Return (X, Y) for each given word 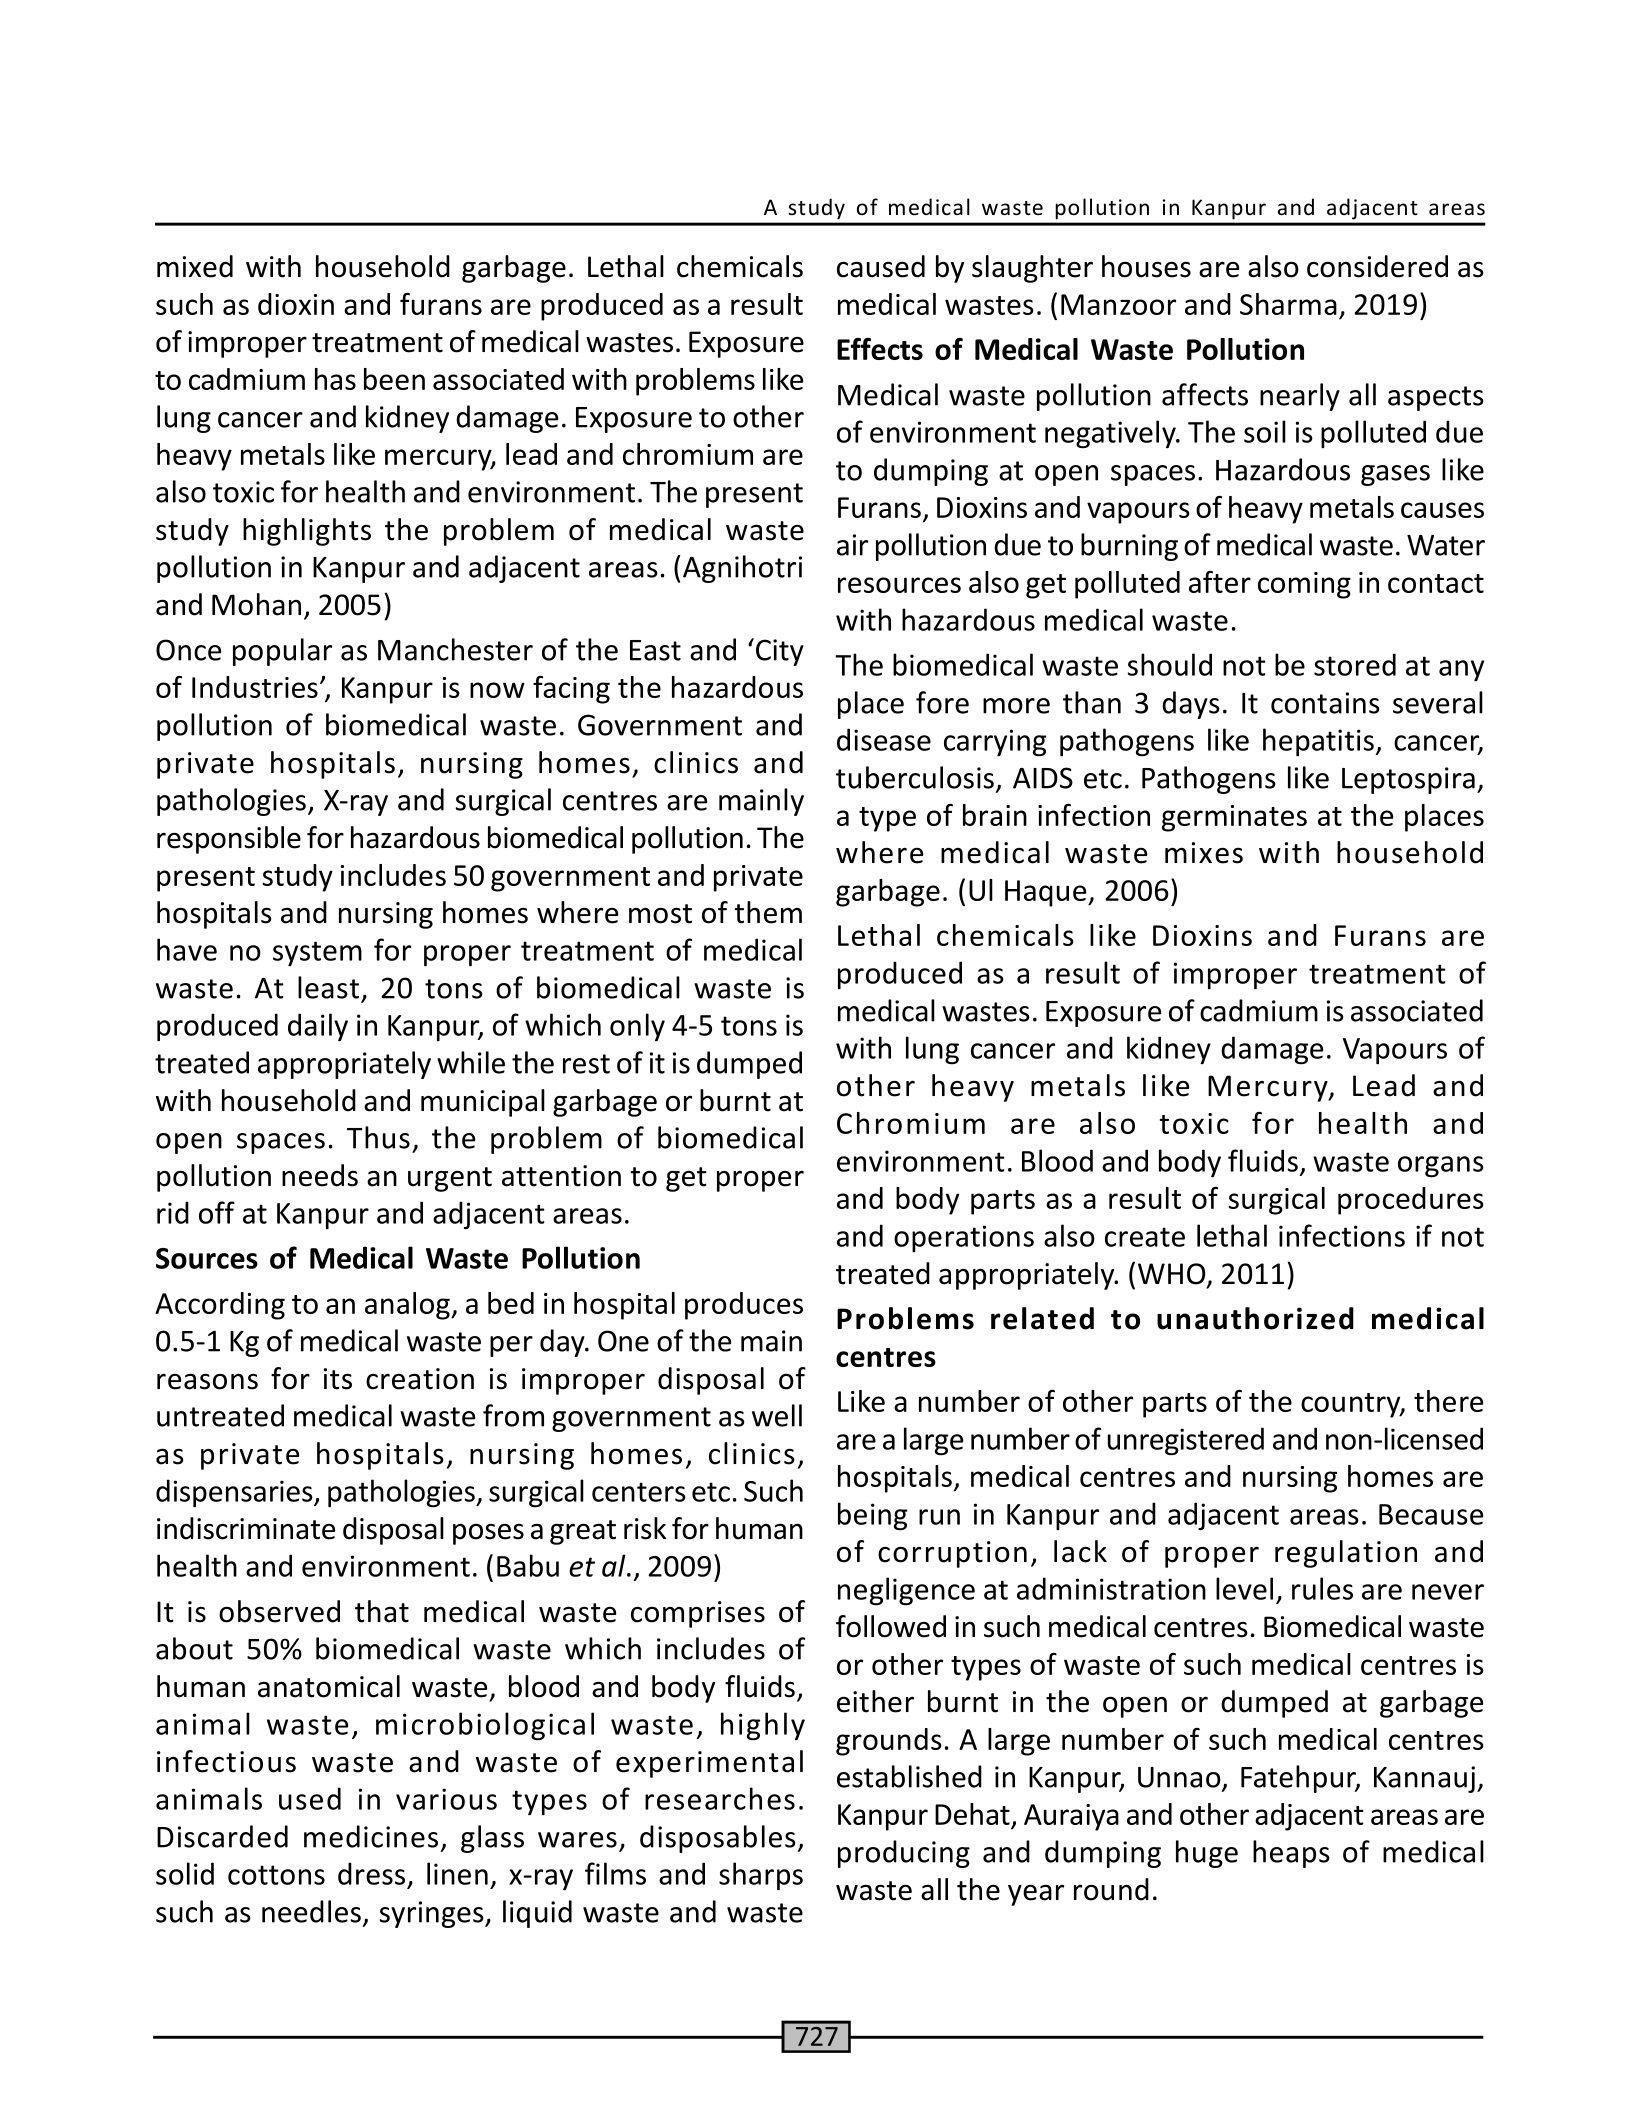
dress (371, 1873)
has (335, 379)
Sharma (1288, 304)
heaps (1291, 1854)
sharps (761, 1876)
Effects (880, 349)
